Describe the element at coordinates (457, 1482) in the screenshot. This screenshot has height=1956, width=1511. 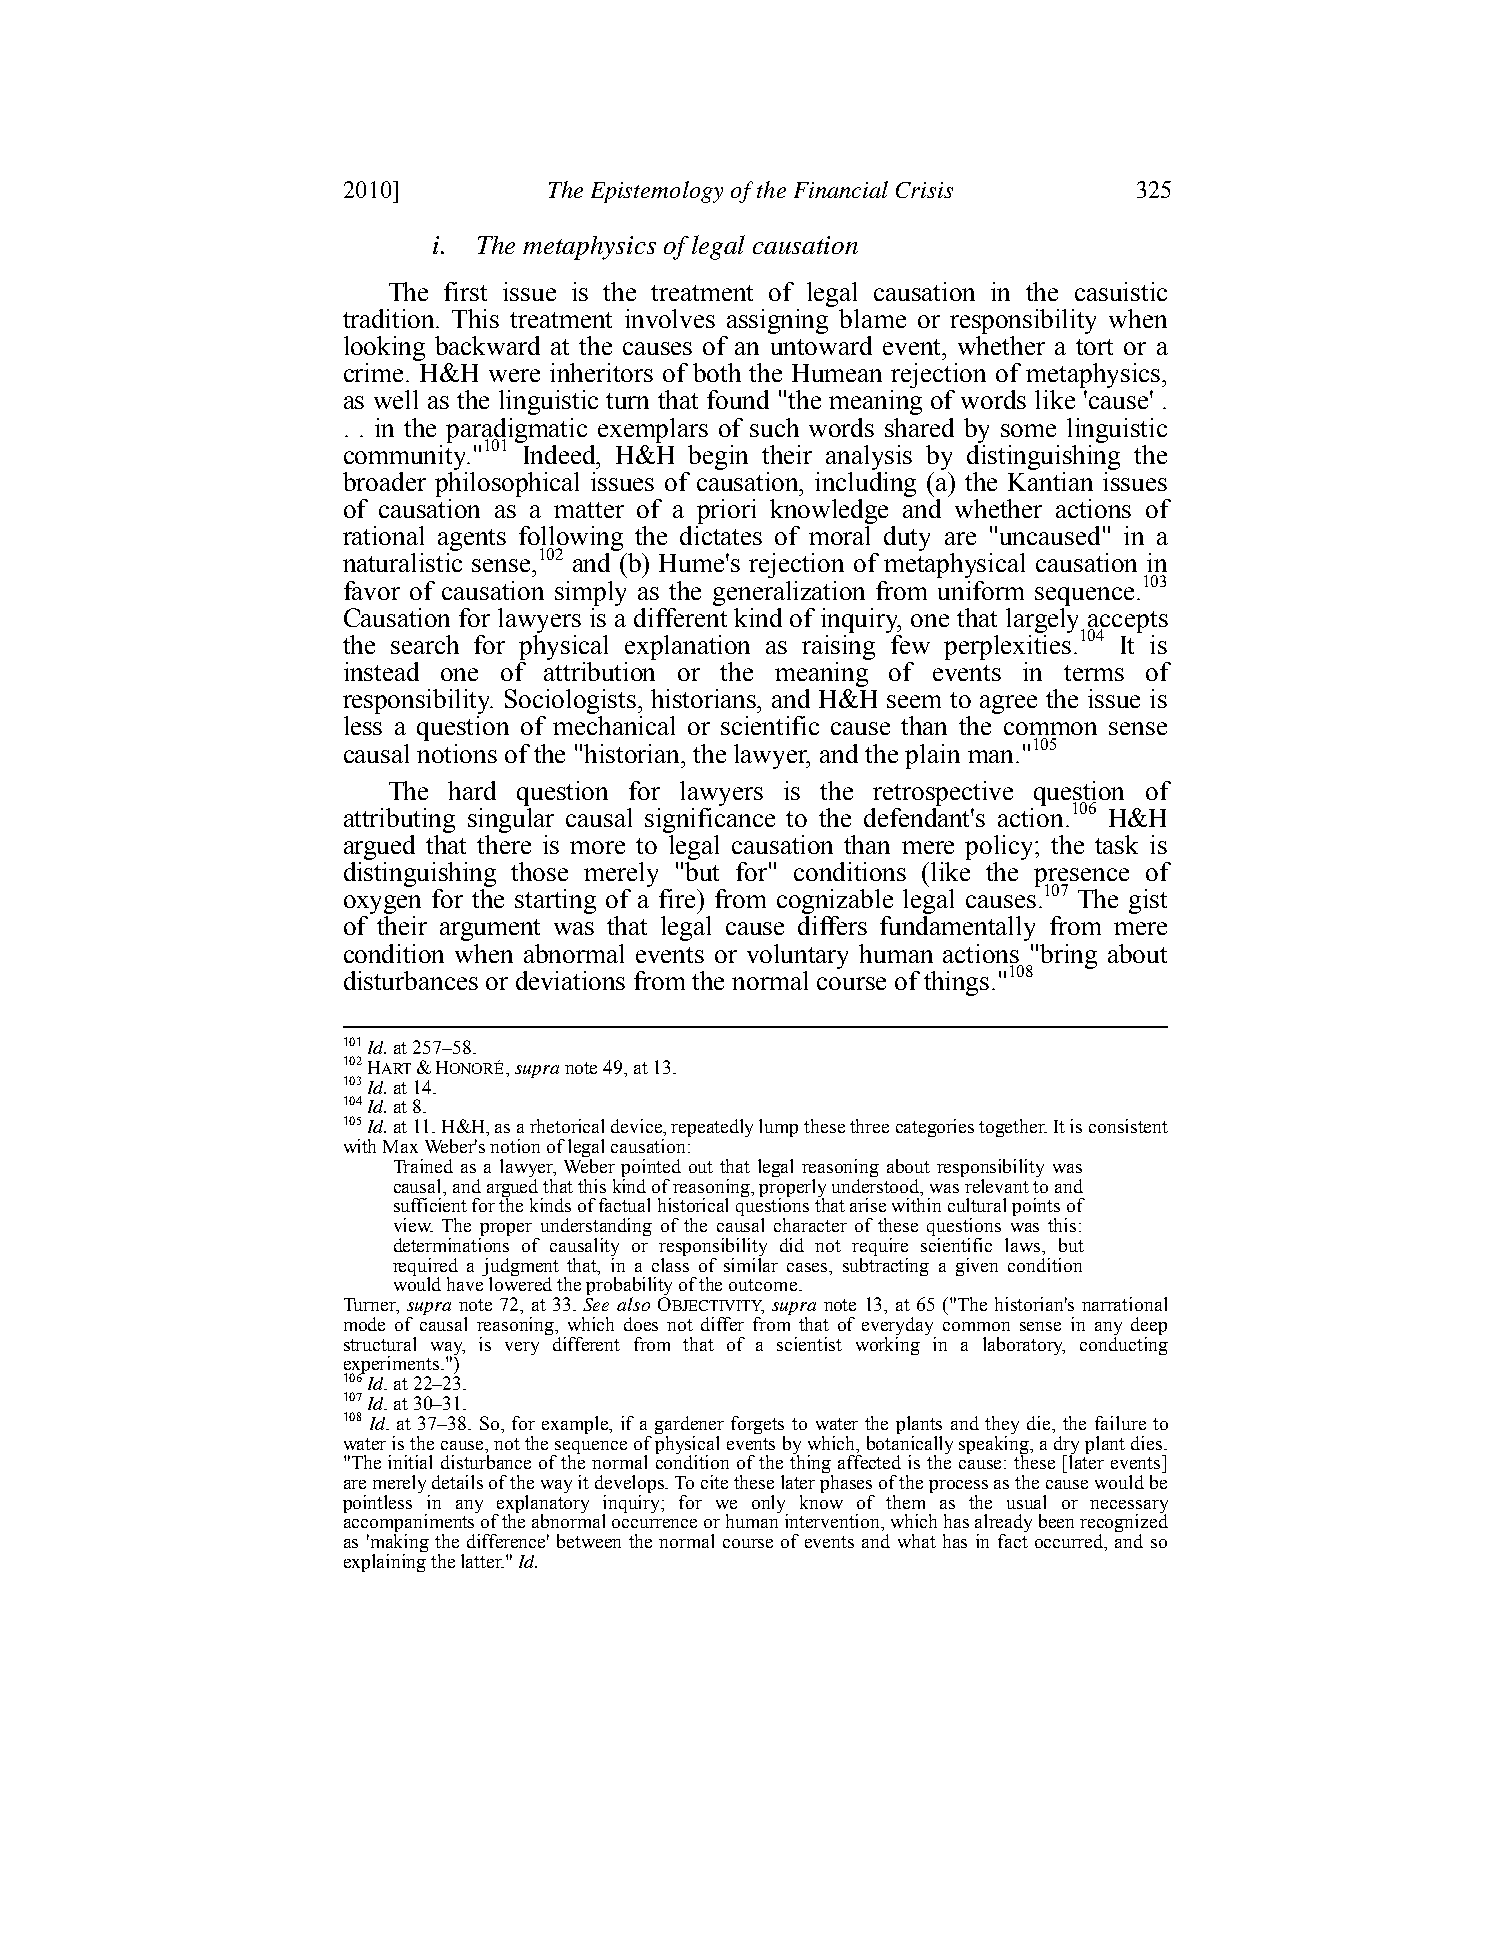
I see `details` at that location.
